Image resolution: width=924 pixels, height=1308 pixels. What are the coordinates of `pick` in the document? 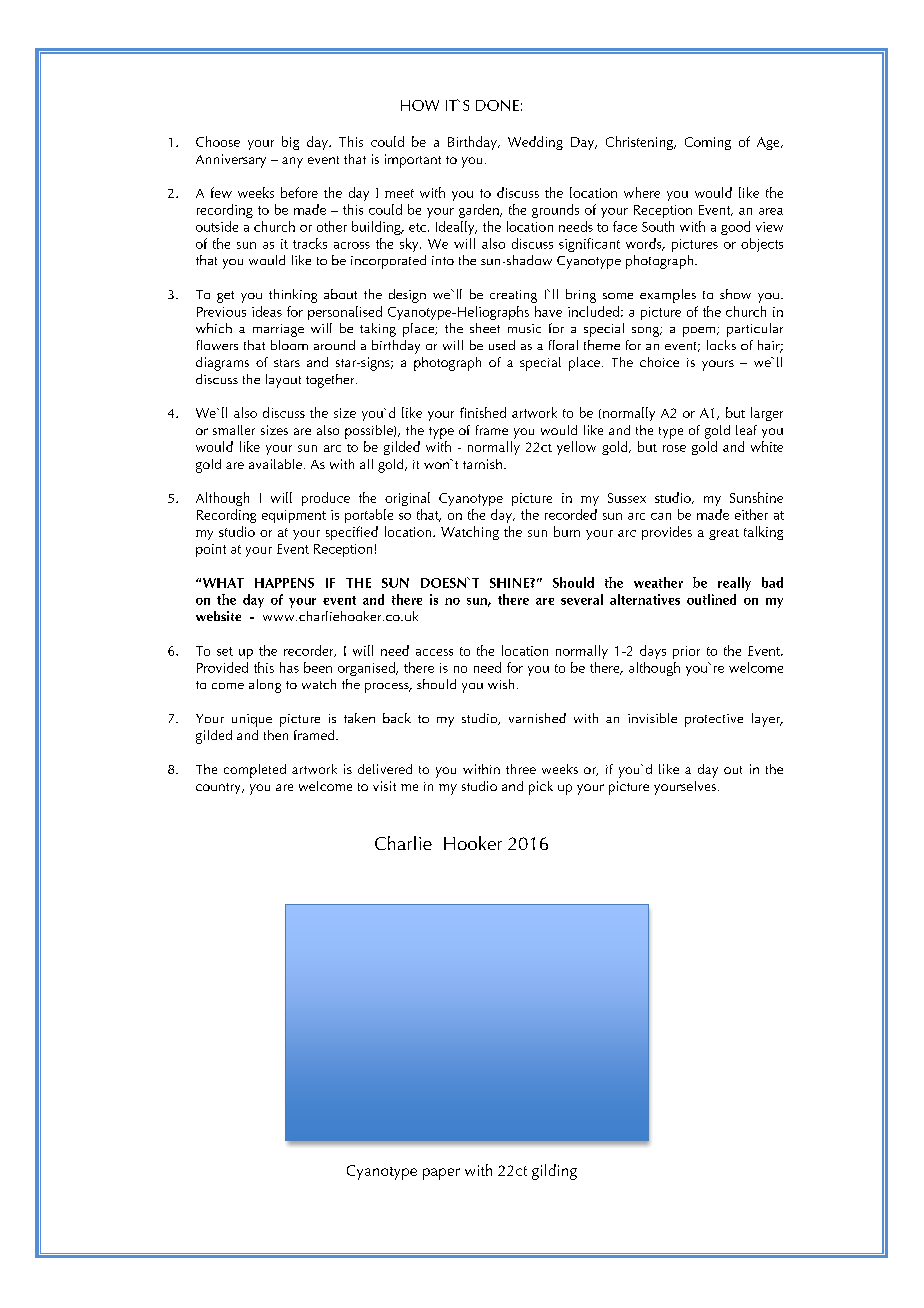 It's located at (541, 788).
